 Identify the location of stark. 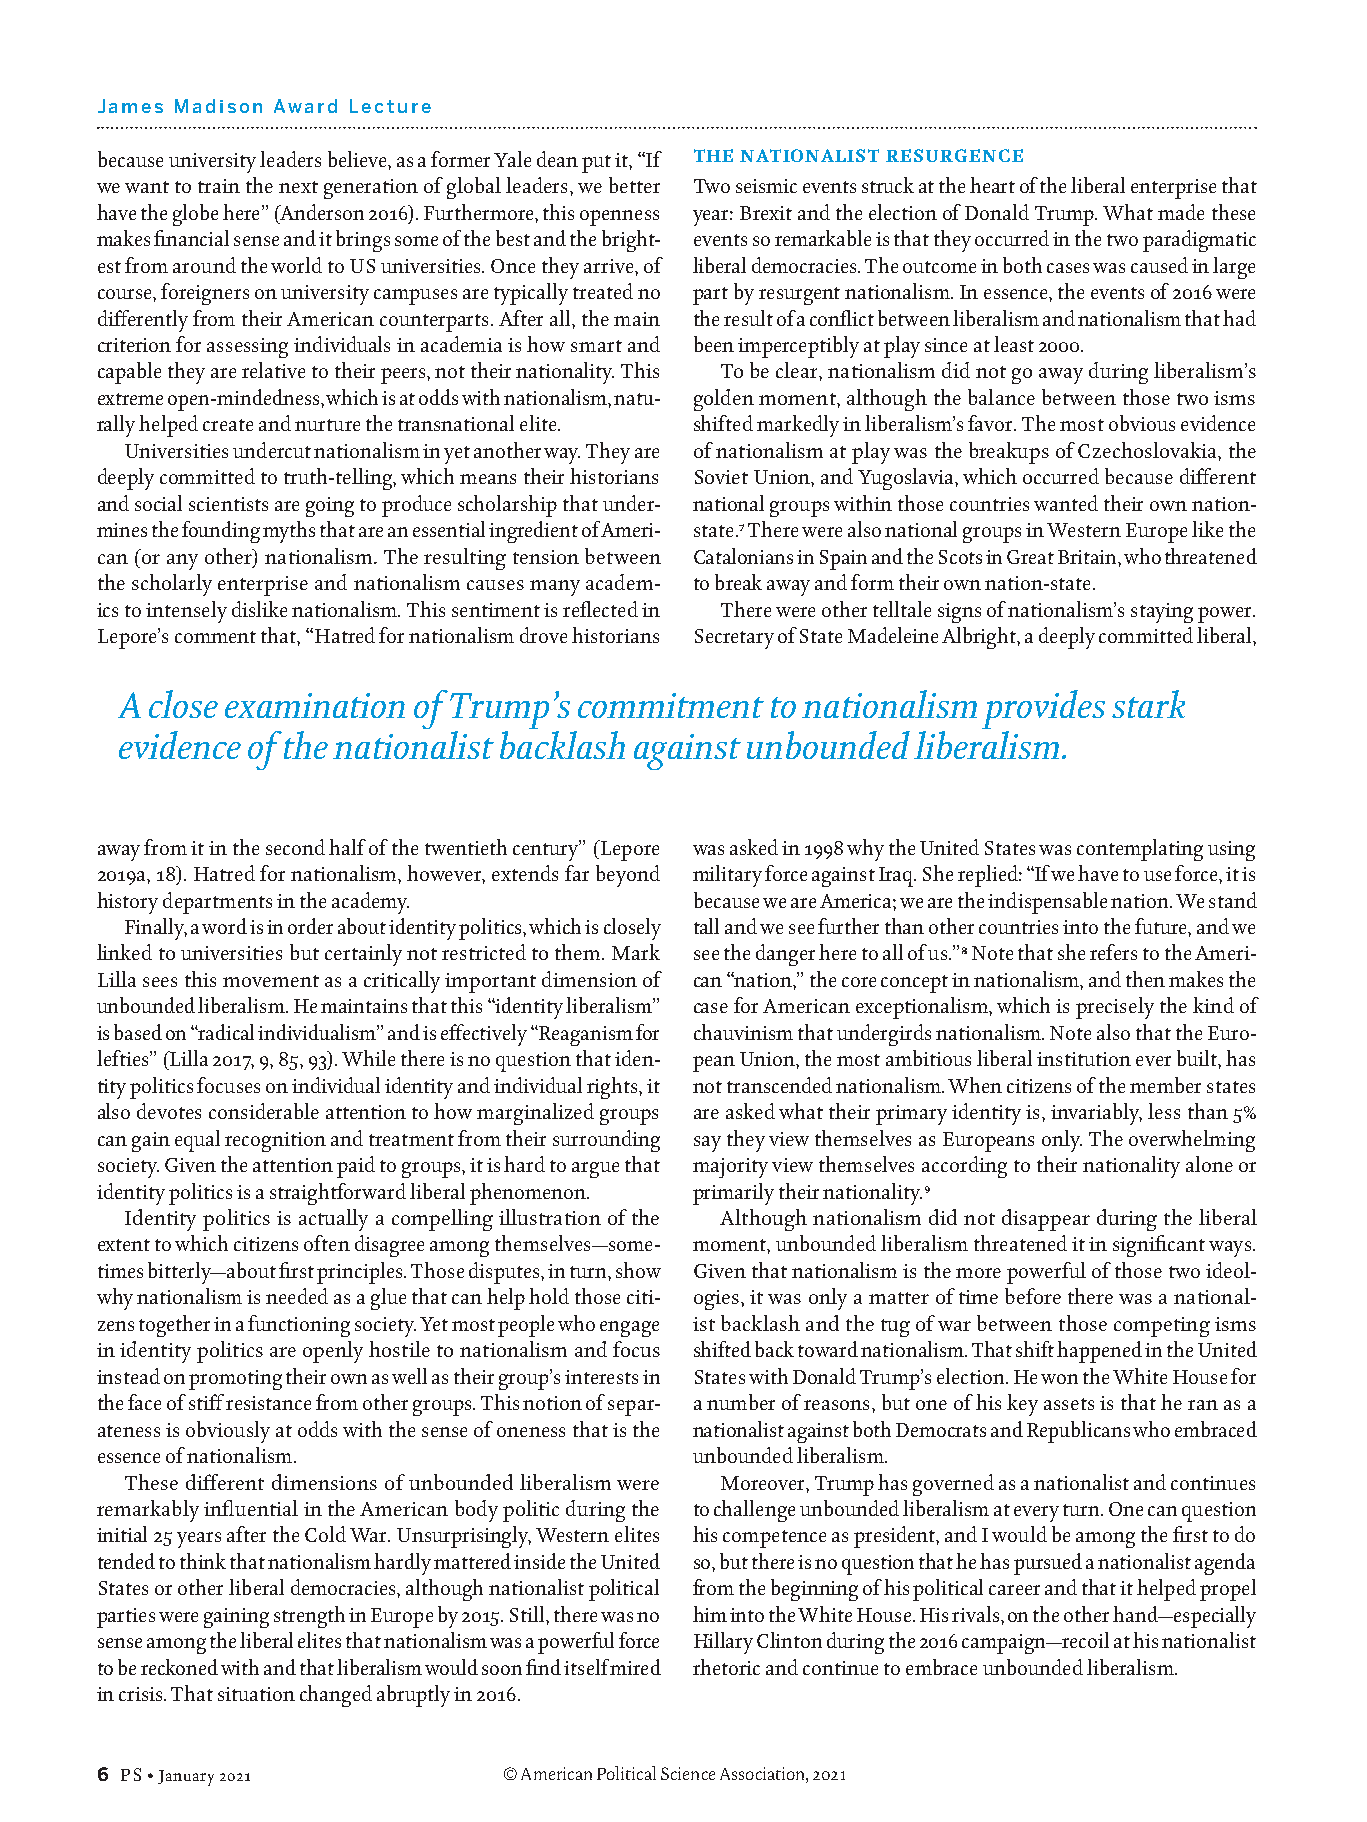
(1148, 704).
